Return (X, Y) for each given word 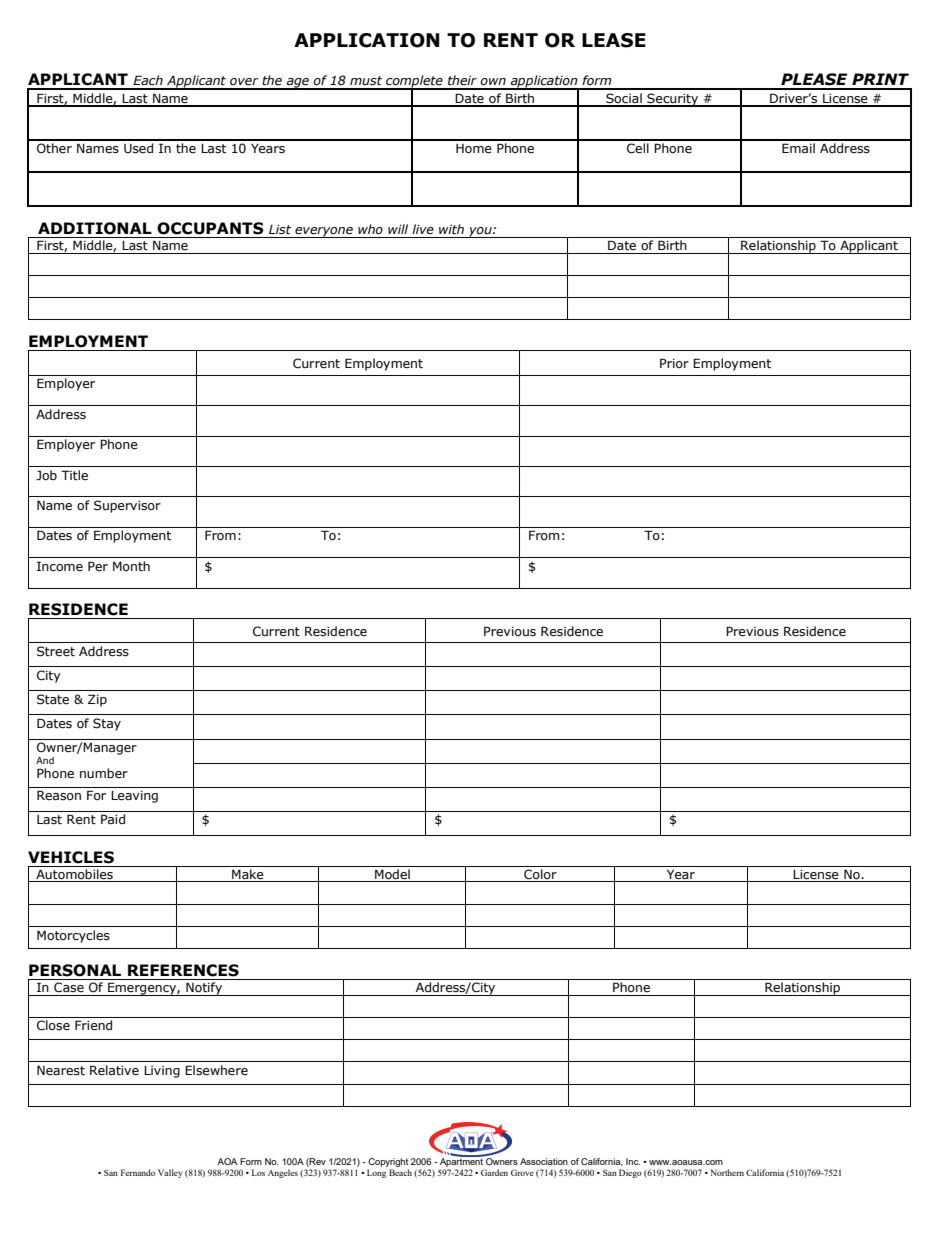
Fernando (138, 1172)
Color (540, 875)
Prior (674, 363)
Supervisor (127, 506)
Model (392, 875)
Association (544, 1161)
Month (131, 566)
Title (74, 475)
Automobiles (74, 875)
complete (414, 82)
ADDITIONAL (95, 228)
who (370, 229)
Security (673, 100)
